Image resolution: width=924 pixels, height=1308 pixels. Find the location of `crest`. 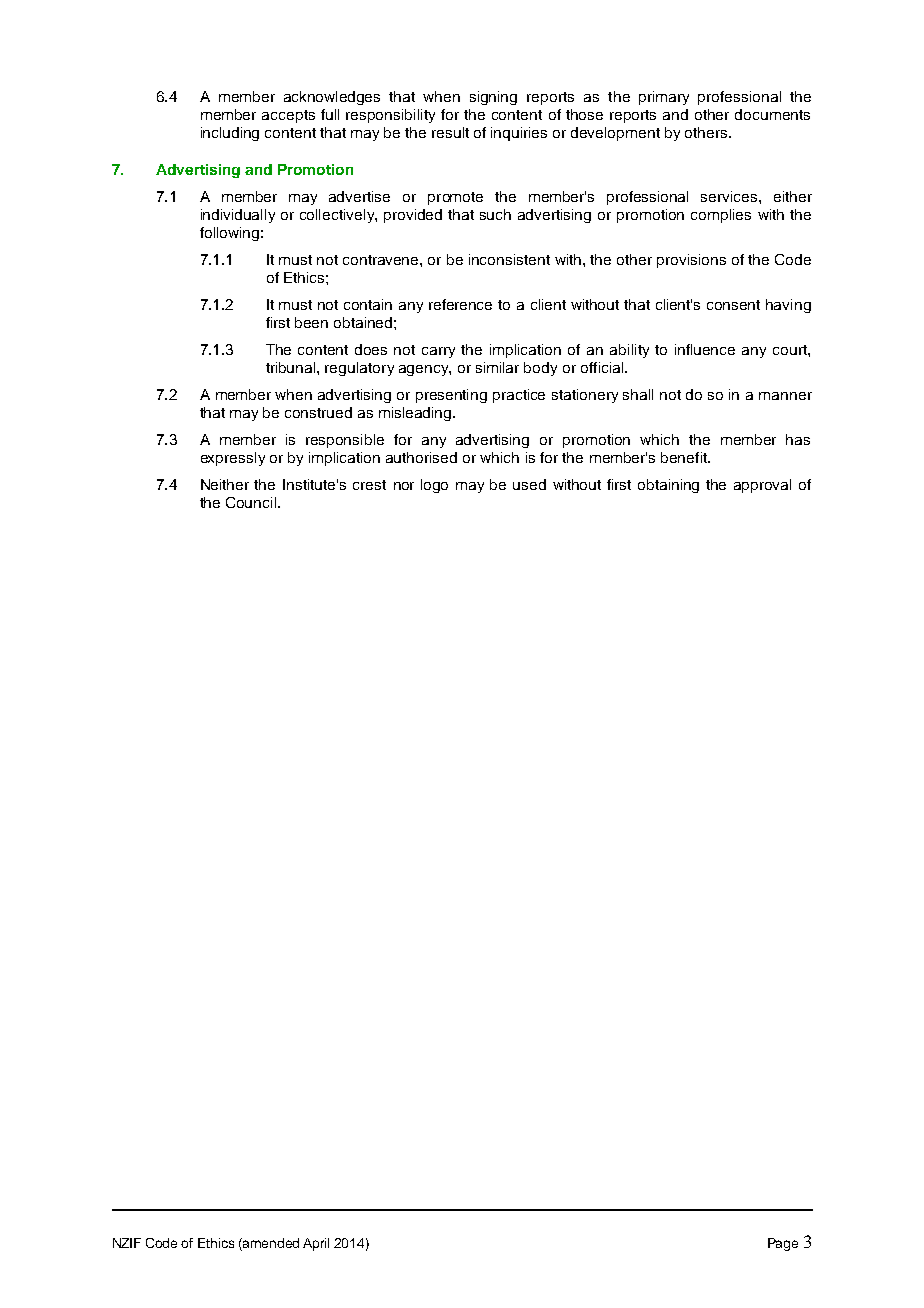

crest is located at coordinates (369, 485).
